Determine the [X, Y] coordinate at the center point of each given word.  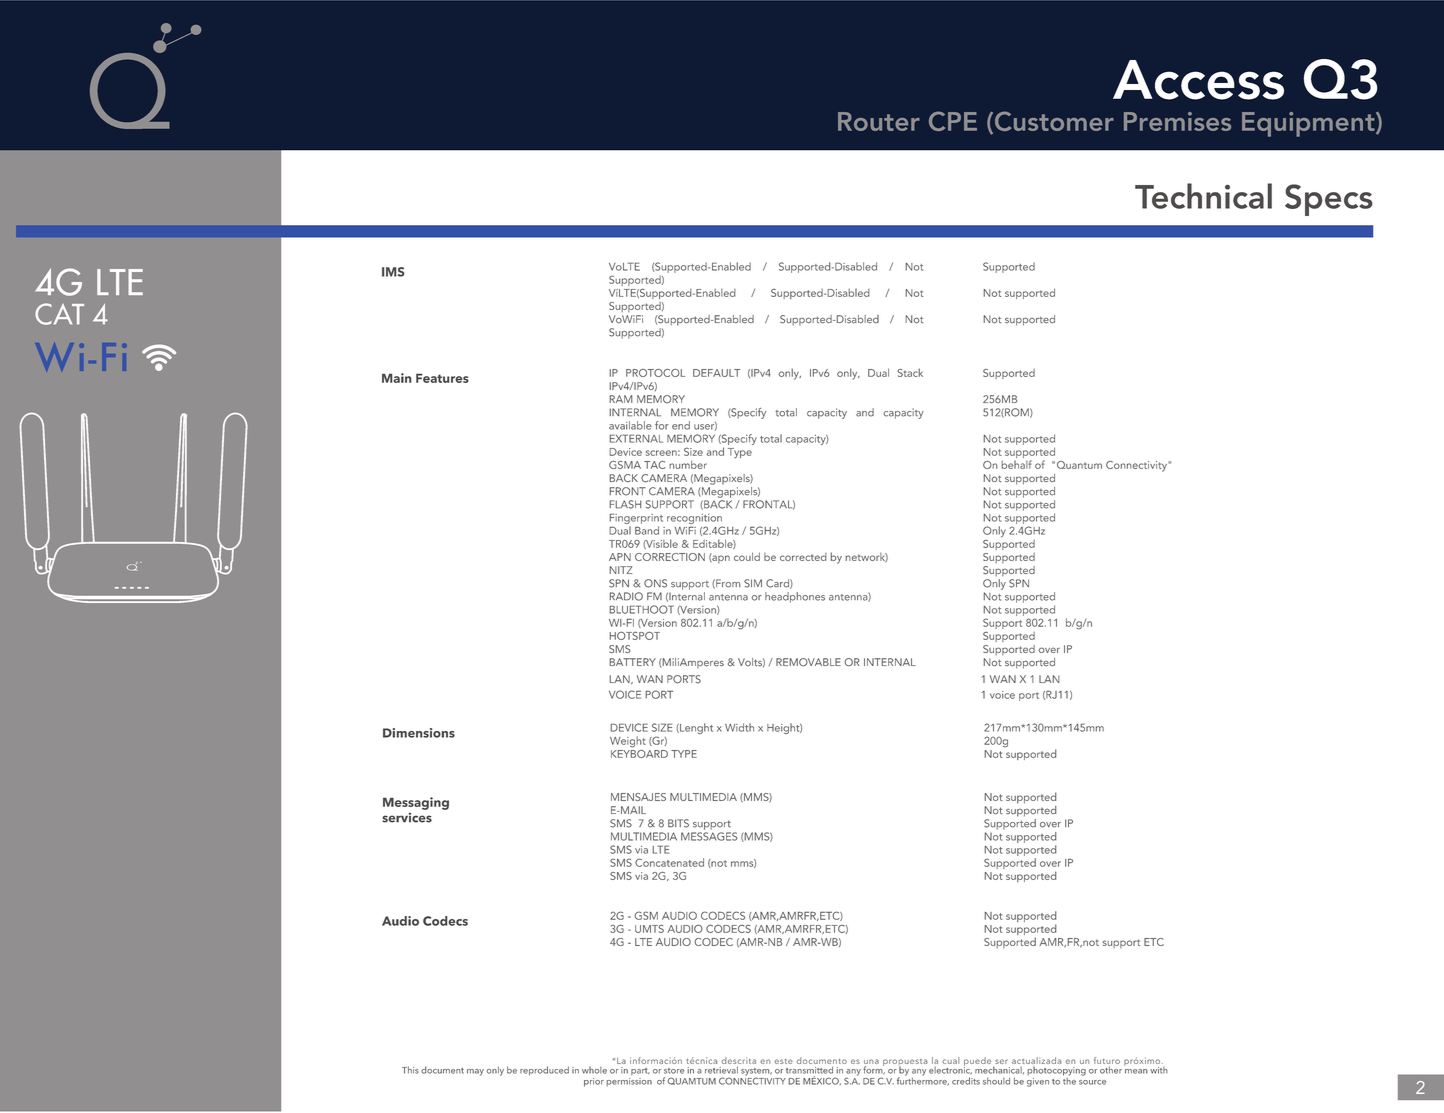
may [475, 1072]
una [871, 1063]
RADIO [626, 596]
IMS [393, 272]
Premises [1177, 121]
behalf [1016, 464]
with [1159, 1070]
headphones [795, 597]
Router [879, 121]
